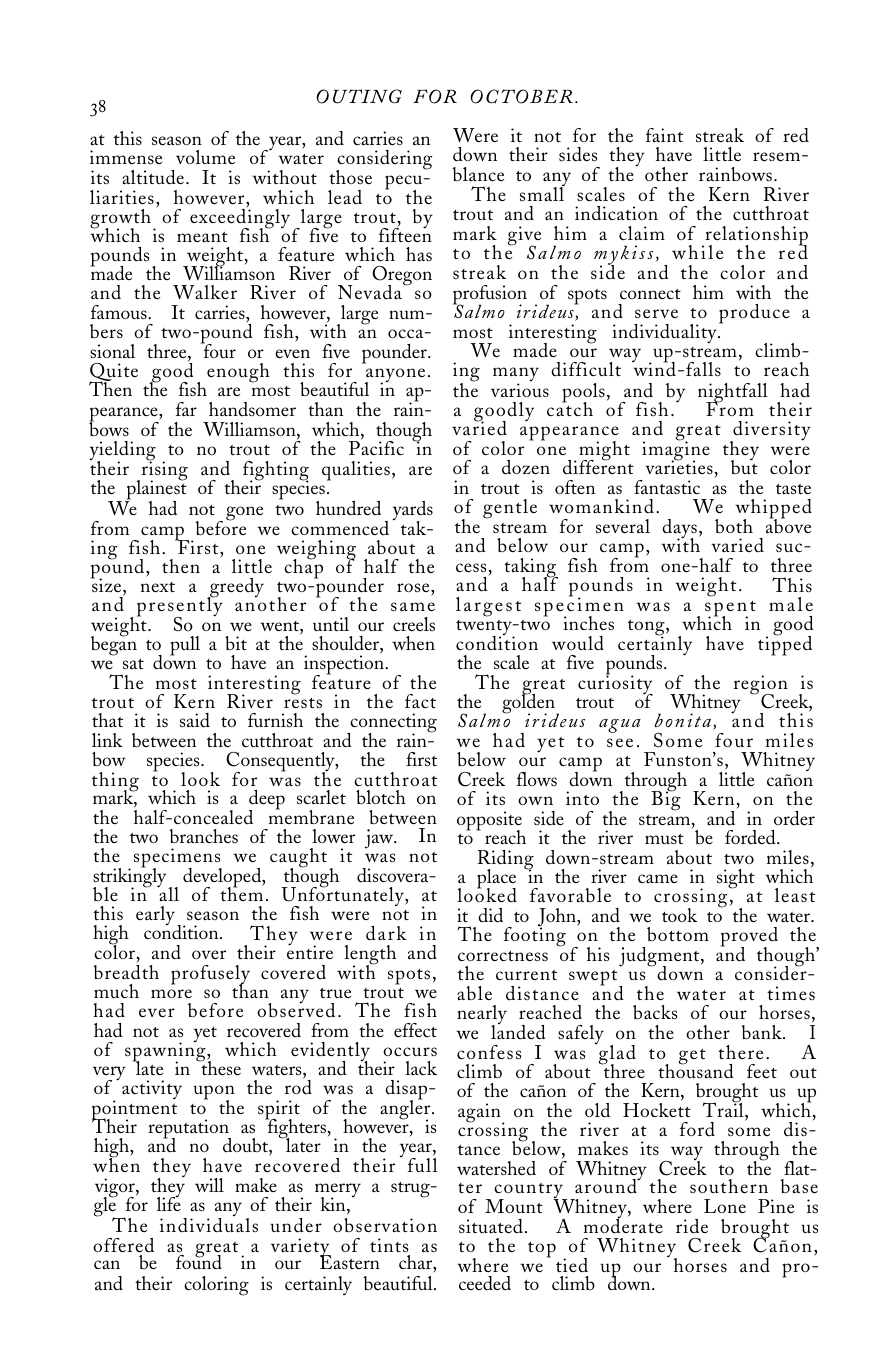  What do you see at coordinates (725, 1206) in the image?
I see `Lone` at bounding box center [725, 1206].
